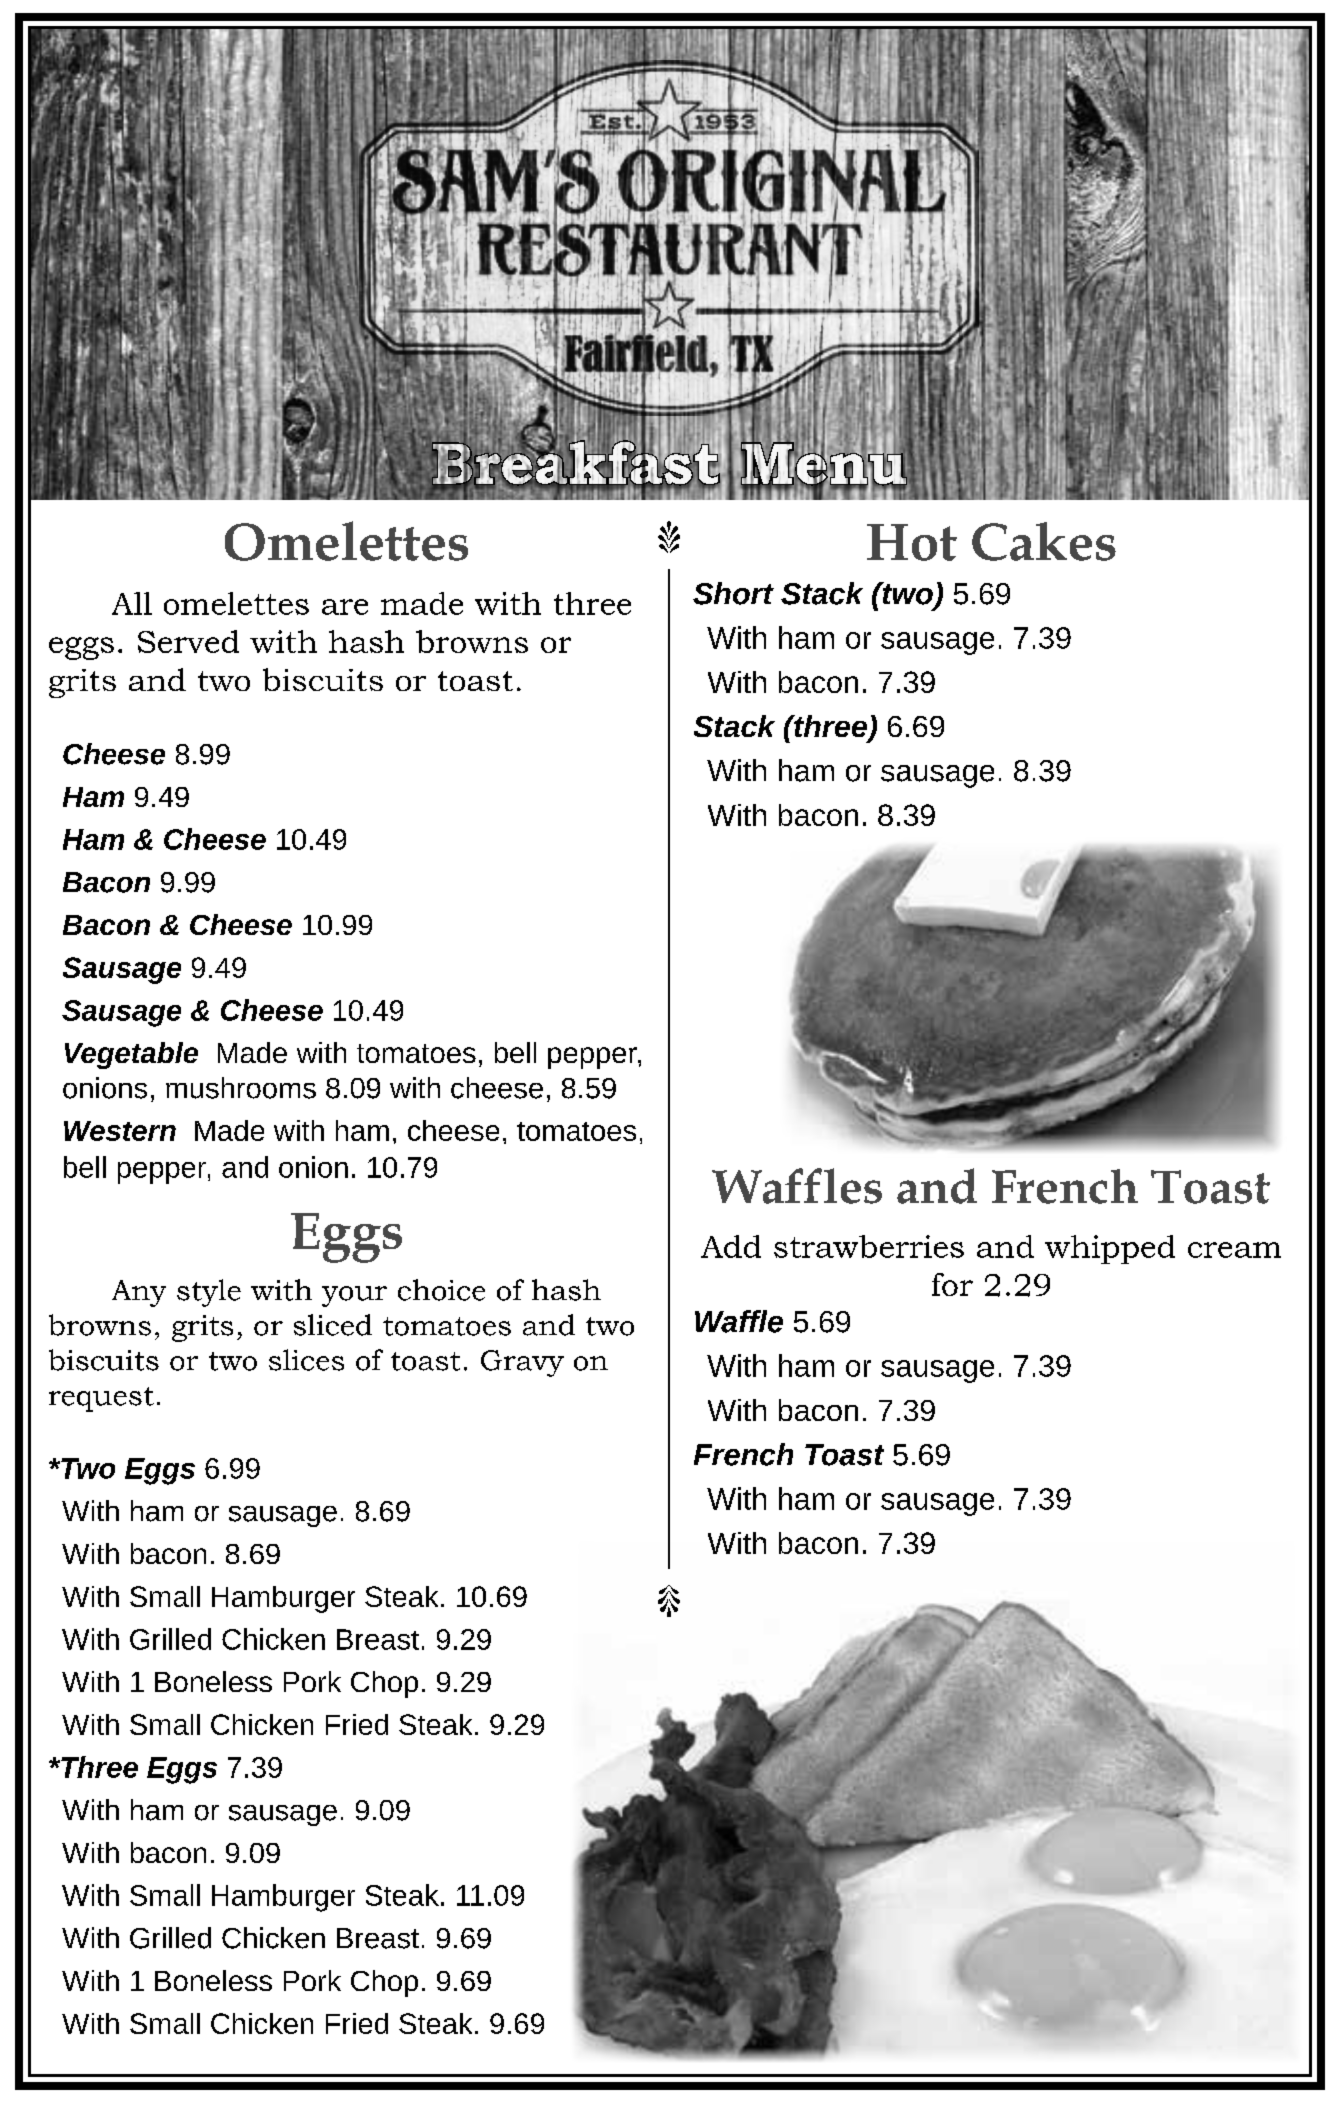 This document has width=1338, height=2103. I want to click on Cakes, so click(1044, 541).
